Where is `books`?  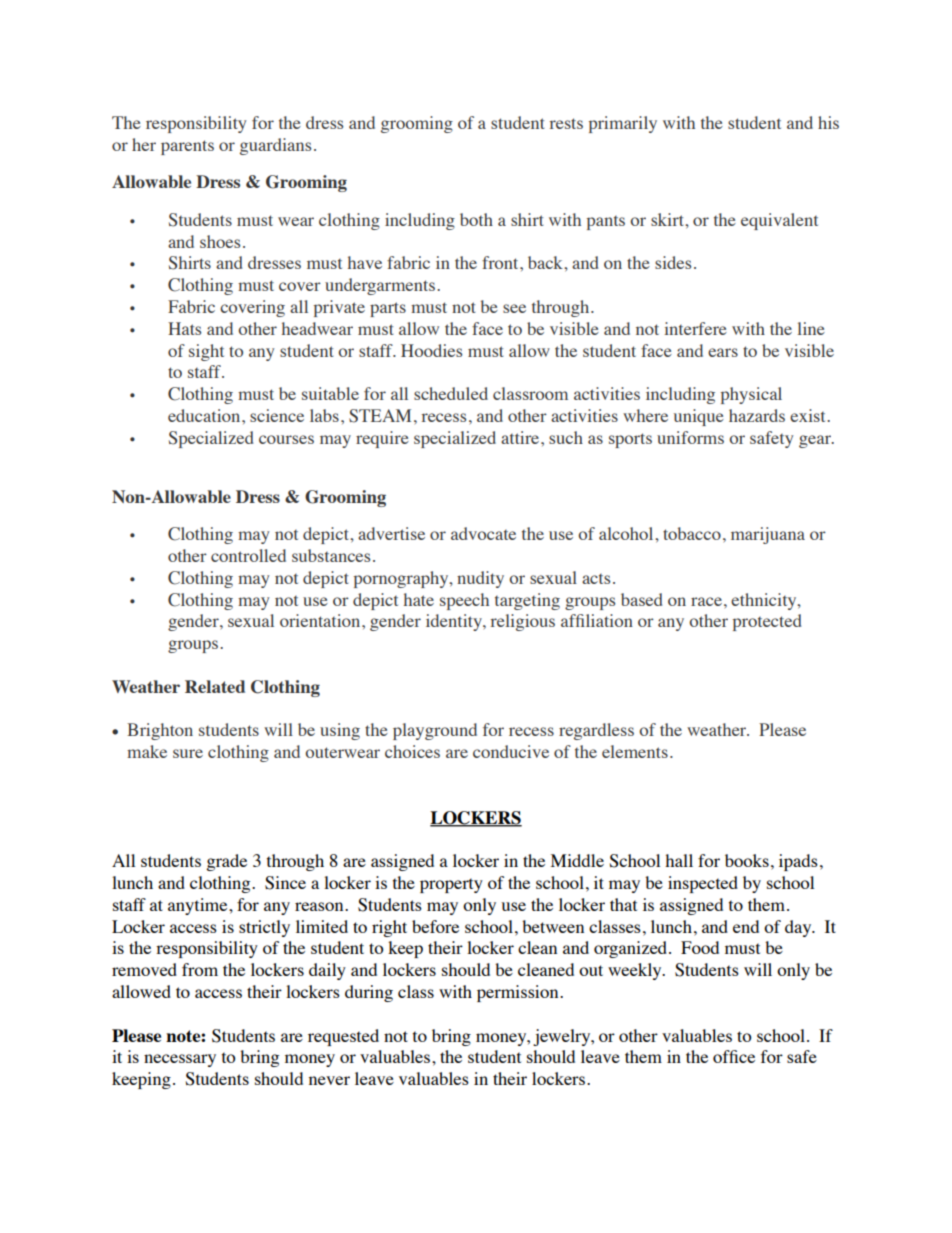
books is located at coordinates (747, 860).
